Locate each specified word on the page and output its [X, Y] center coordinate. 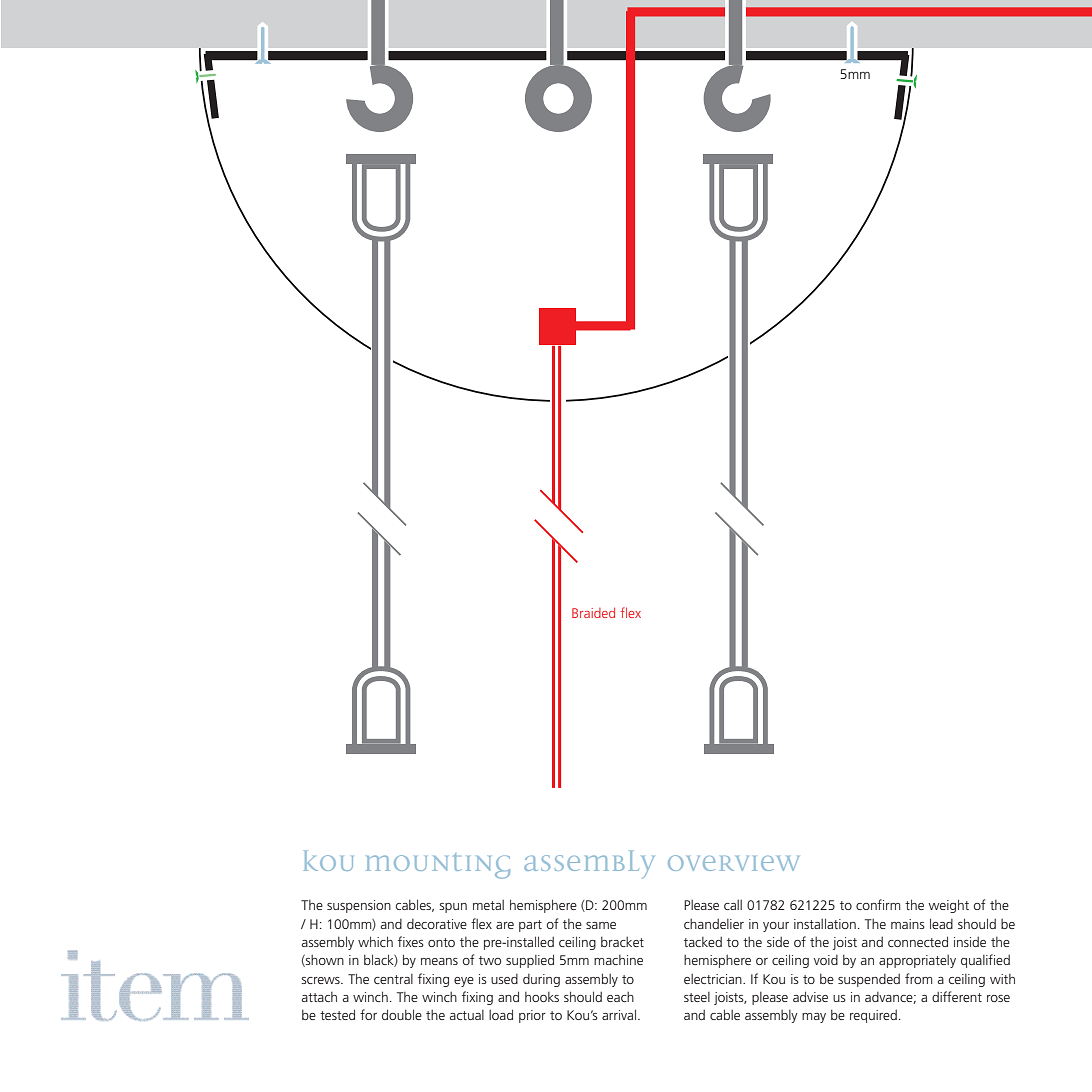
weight [949, 906]
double [402, 1014]
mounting [438, 866]
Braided [593, 613]
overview [733, 863]
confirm [878, 904]
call [733, 905]
